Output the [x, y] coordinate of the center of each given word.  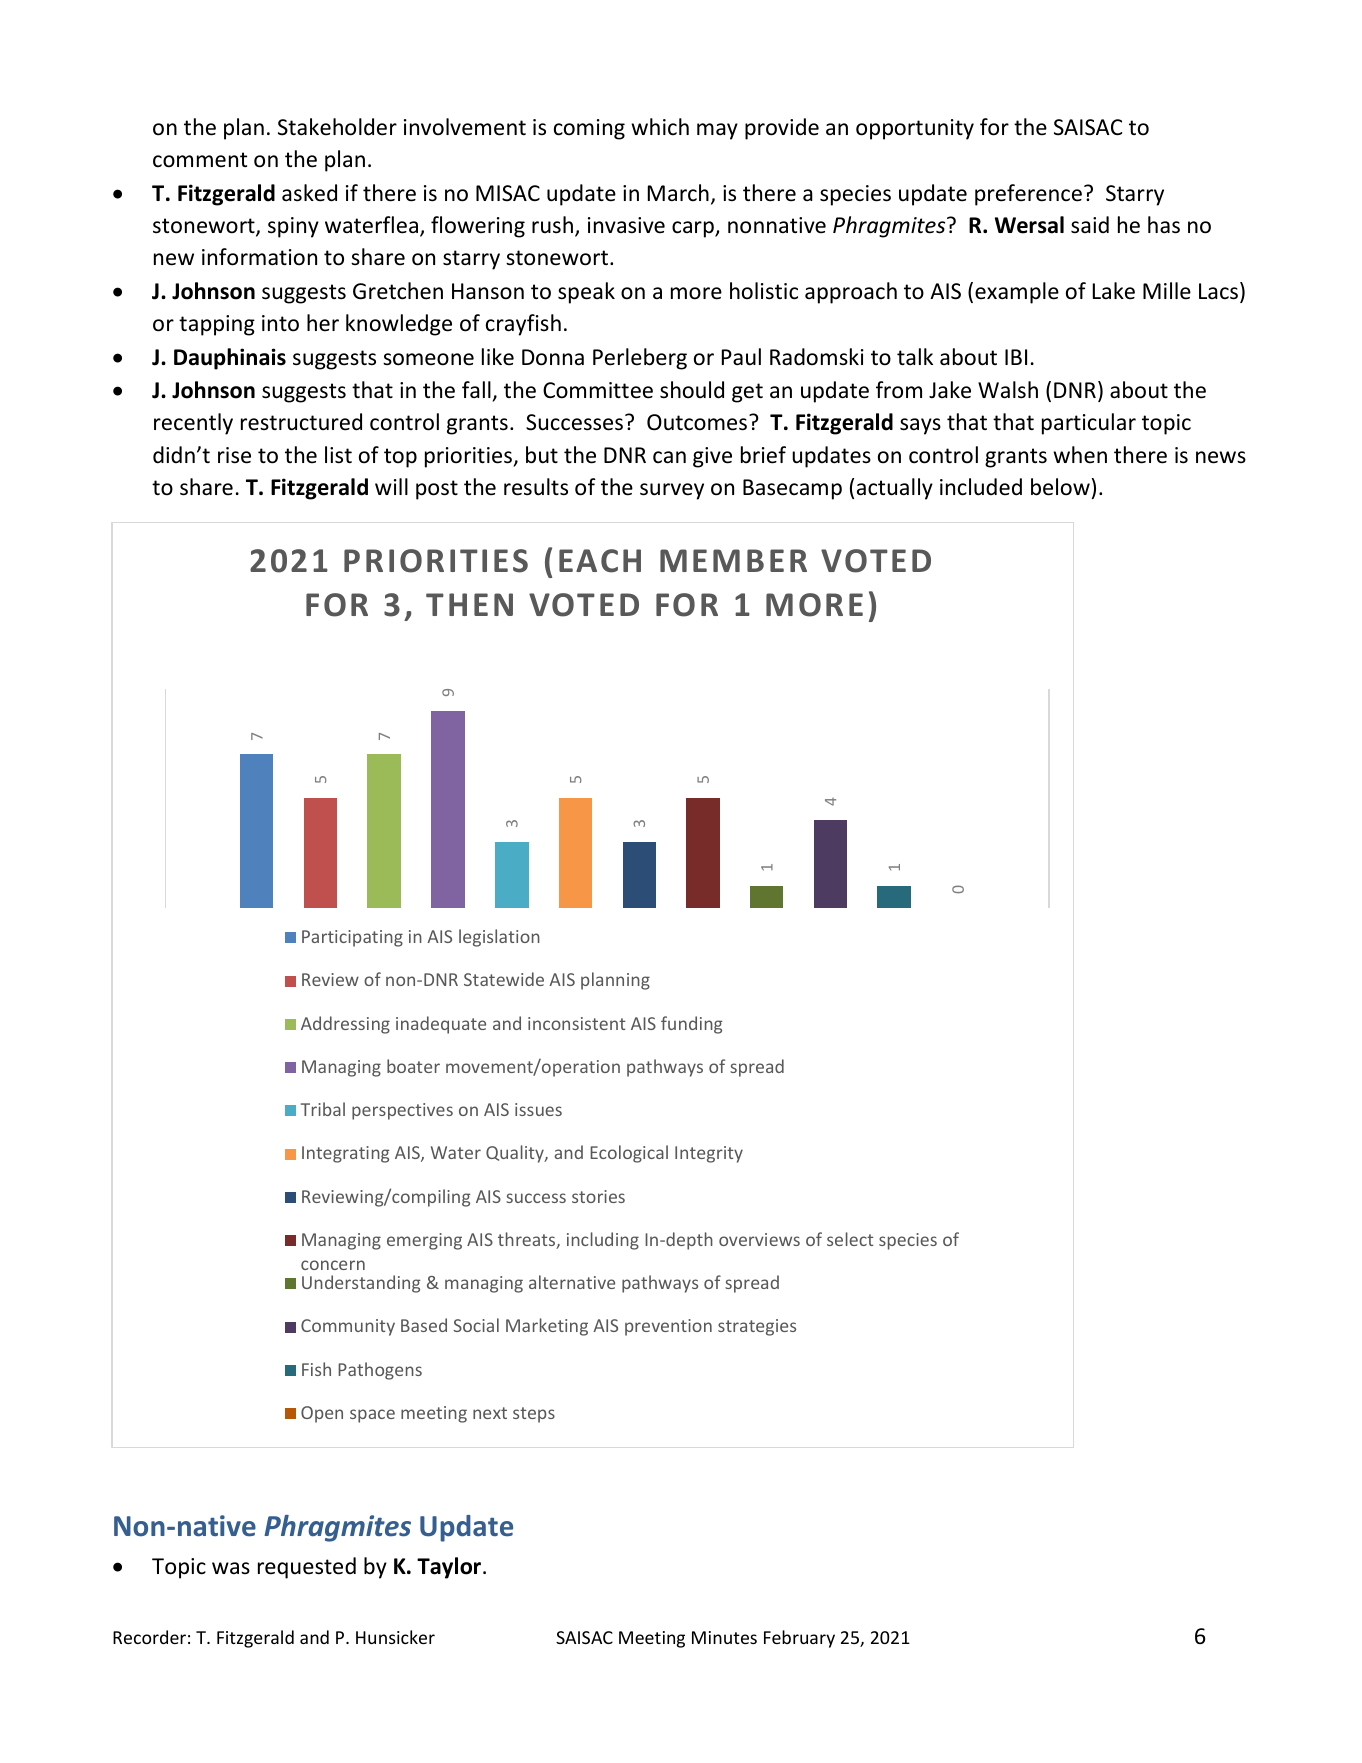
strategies [757, 1327]
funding [692, 1025]
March [678, 193]
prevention [668, 1327]
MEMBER [733, 560]
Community [348, 1327]
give [712, 457]
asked [309, 193]
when [1080, 455]
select [850, 1239]
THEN [469, 604]
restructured [301, 422]
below [1060, 487]
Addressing [345, 1025]
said [1090, 225]
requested [307, 1568]
